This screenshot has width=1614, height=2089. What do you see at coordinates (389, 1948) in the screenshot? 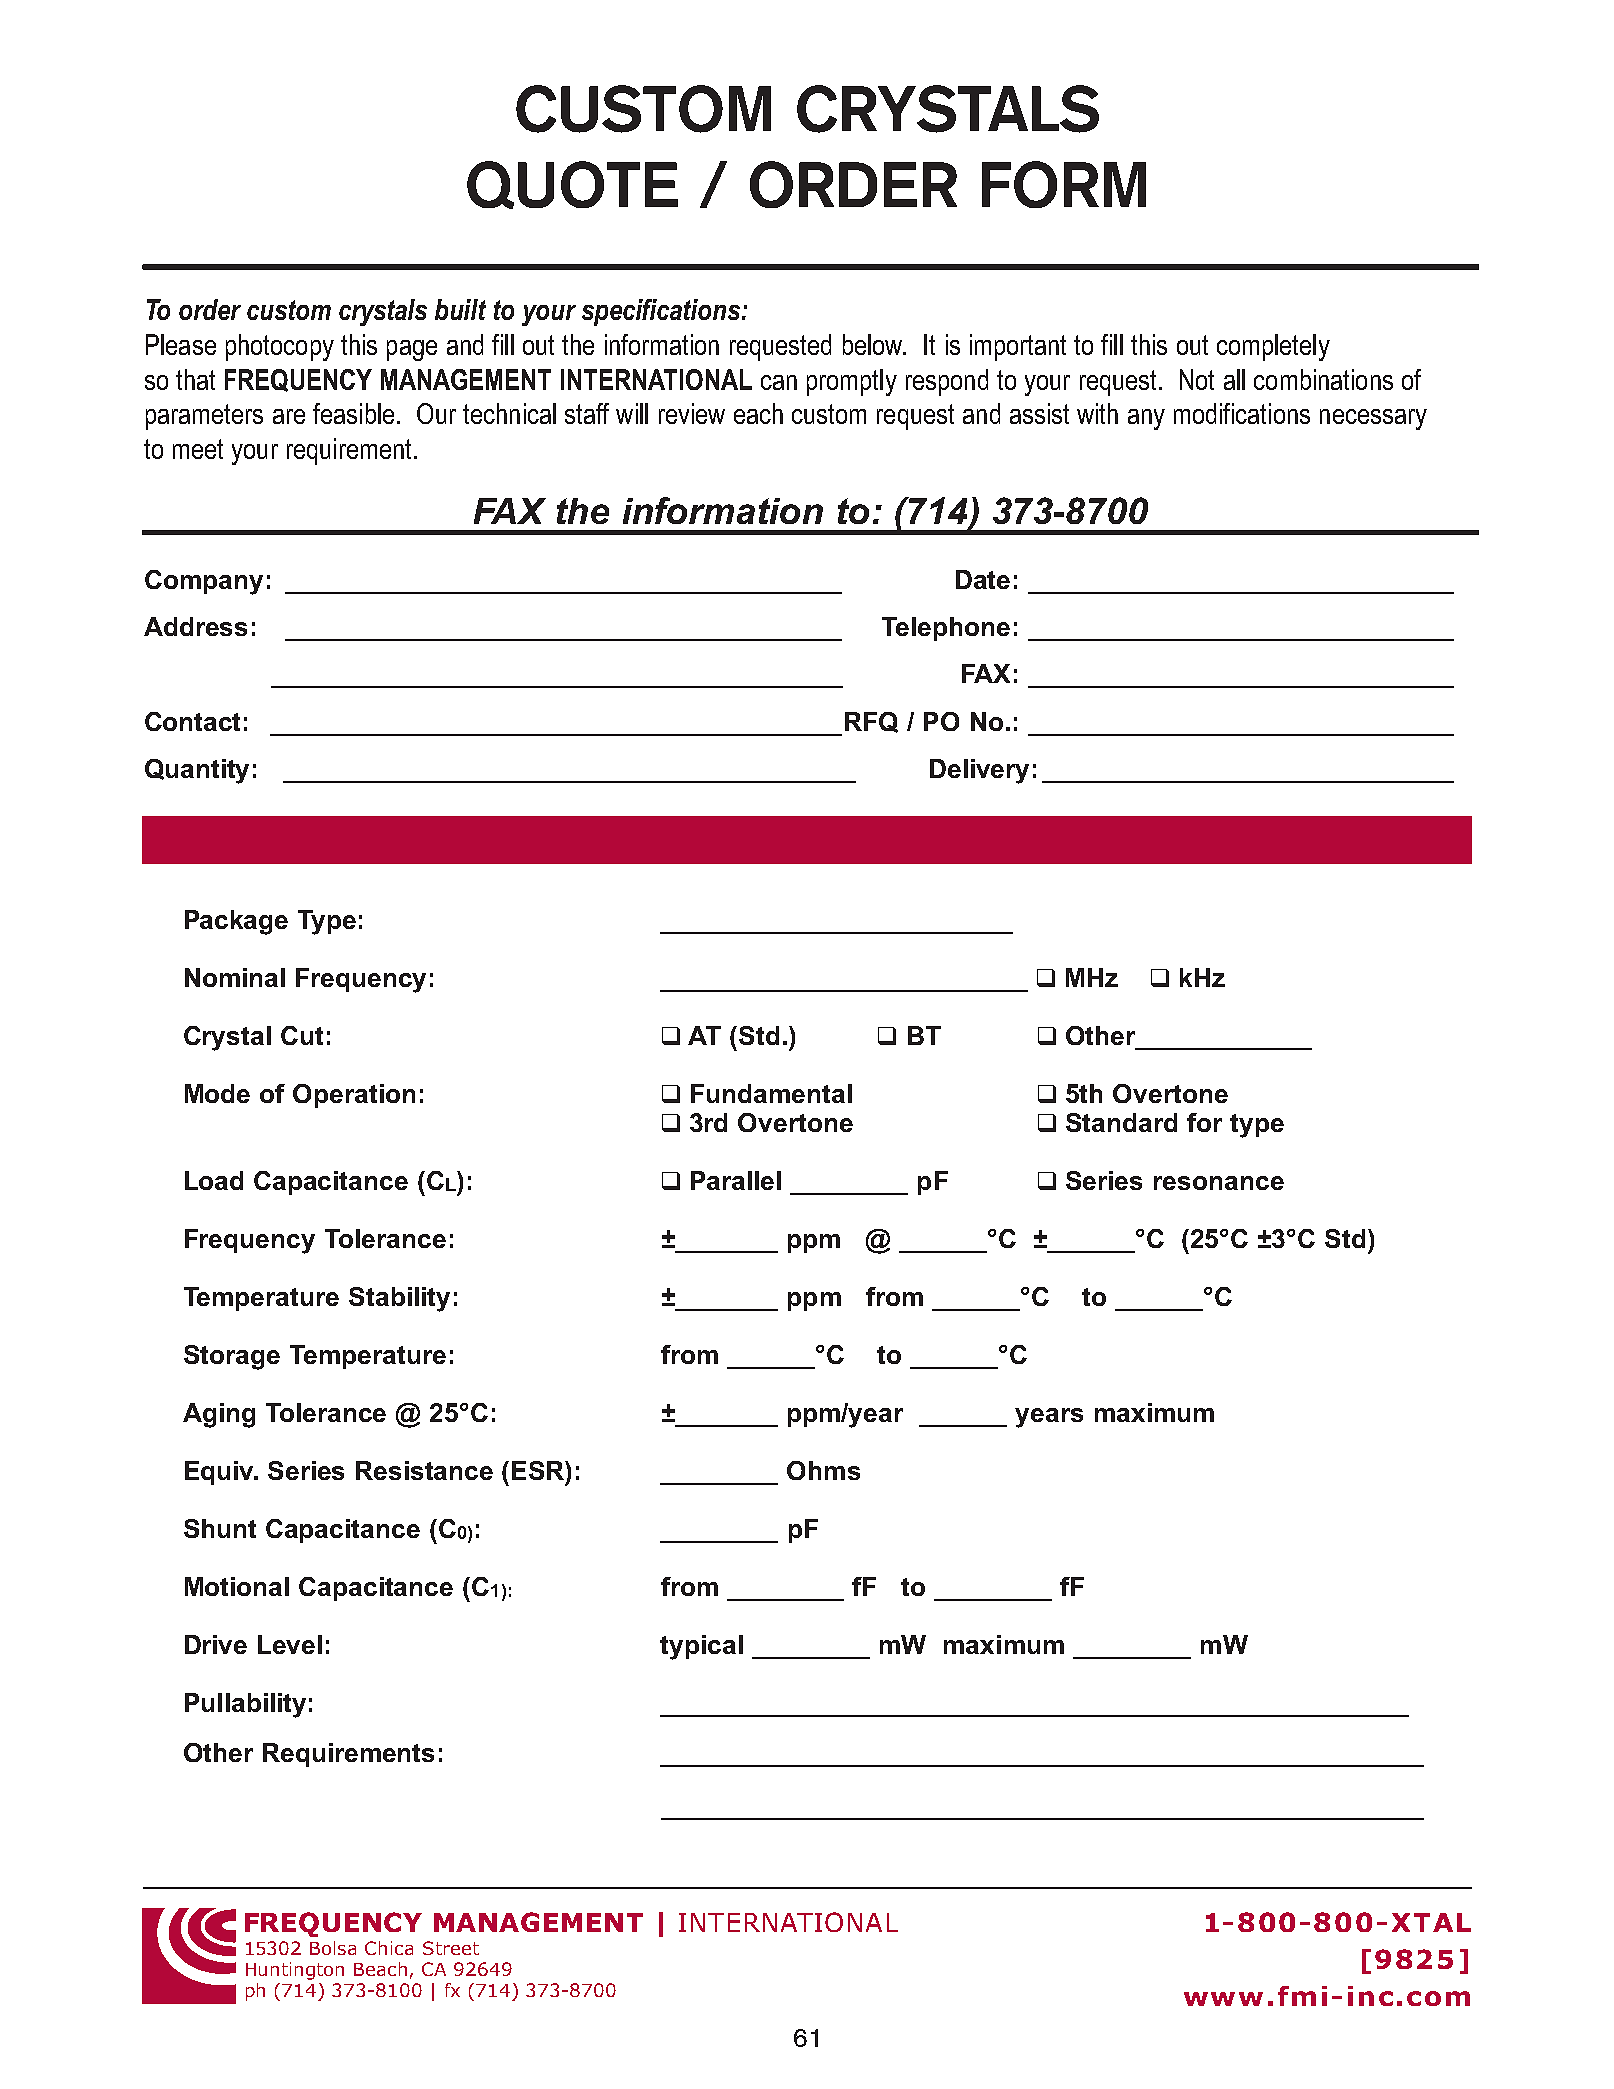
I see `Chica` at bounding box center [389, 1948].
